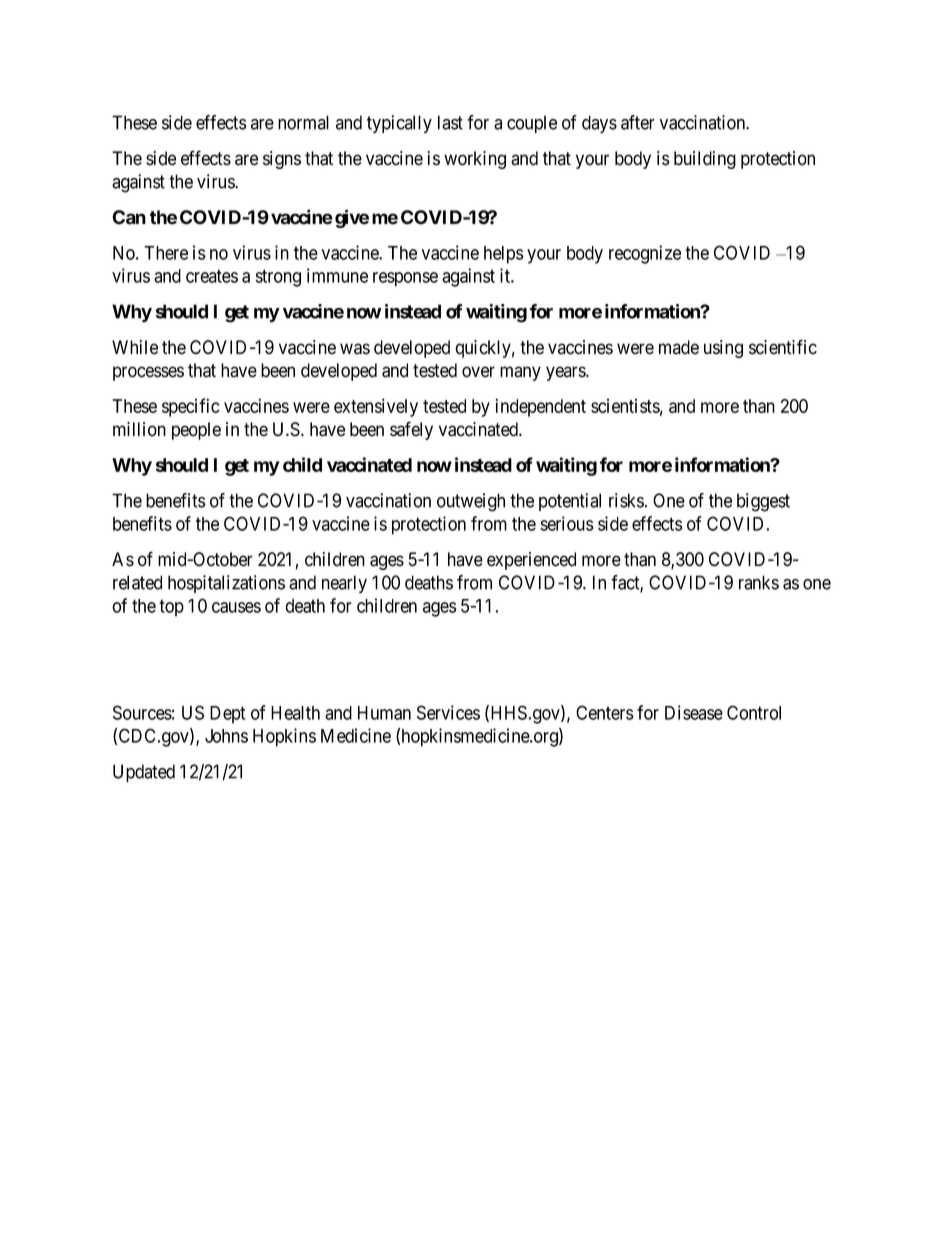  Describe the element at coordinates (694, 712) in the screenshot. I see `Disease` at that location.
